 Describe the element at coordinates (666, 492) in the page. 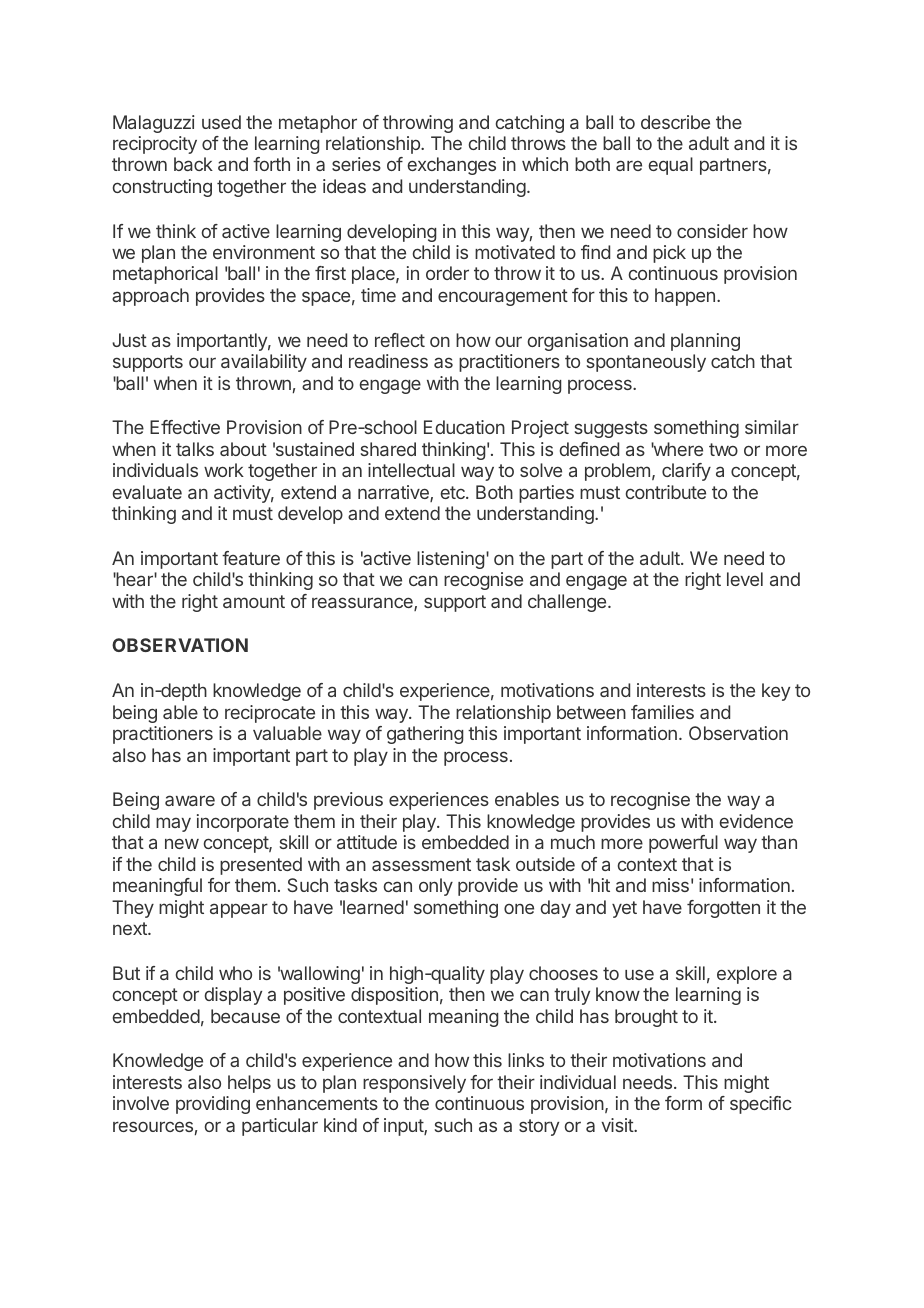

I see `contribute` at that location.
